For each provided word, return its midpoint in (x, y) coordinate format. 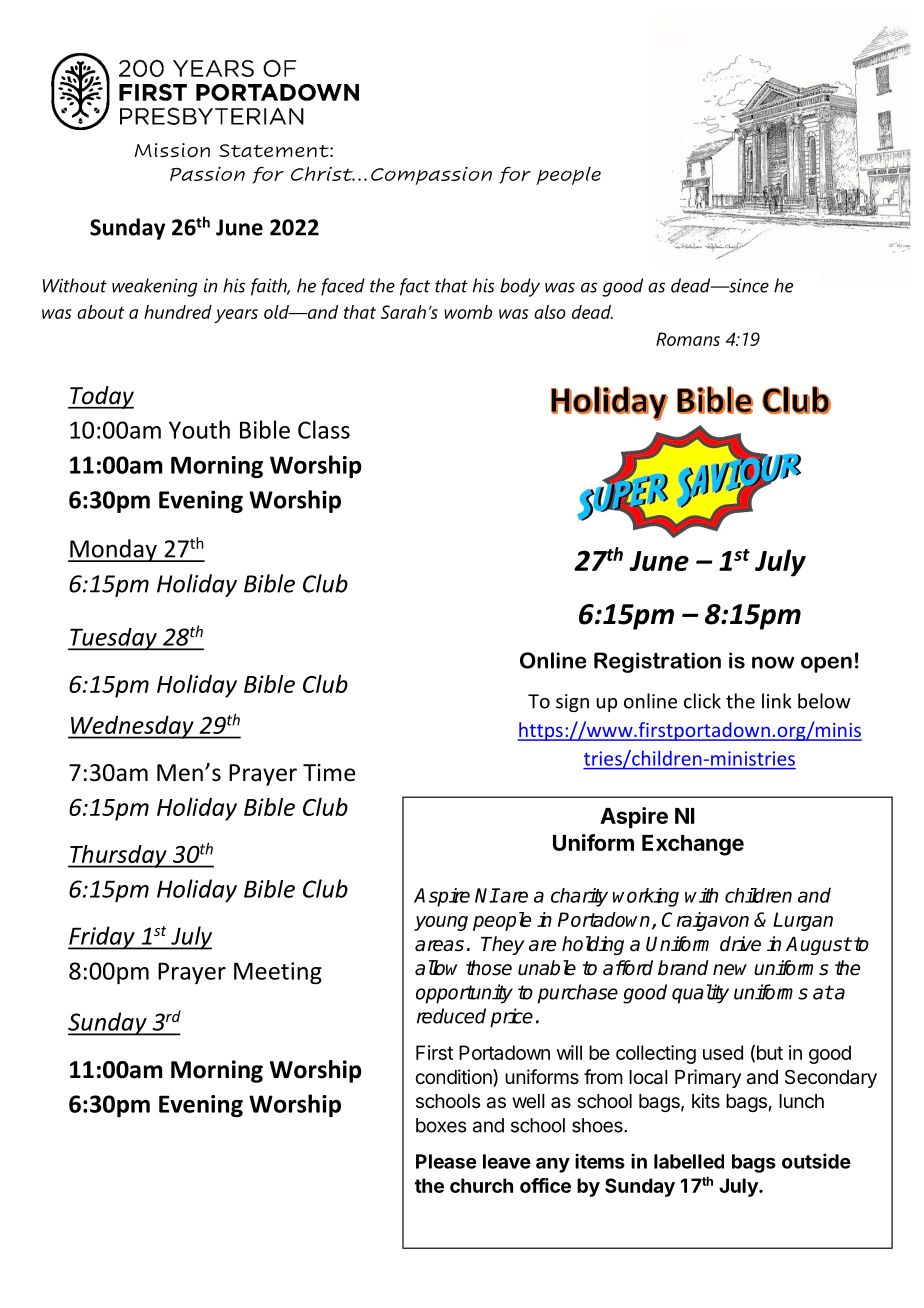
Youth (199, 429)
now (773, 662)
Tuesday (113, 639)
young (441, 923)
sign (572, 703)
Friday (102, 938)
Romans (688, 339)
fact (415, 287)
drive (740, 944)
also (550, 312)
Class (324, 429)
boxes (441, 1125)
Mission (172, 150)
